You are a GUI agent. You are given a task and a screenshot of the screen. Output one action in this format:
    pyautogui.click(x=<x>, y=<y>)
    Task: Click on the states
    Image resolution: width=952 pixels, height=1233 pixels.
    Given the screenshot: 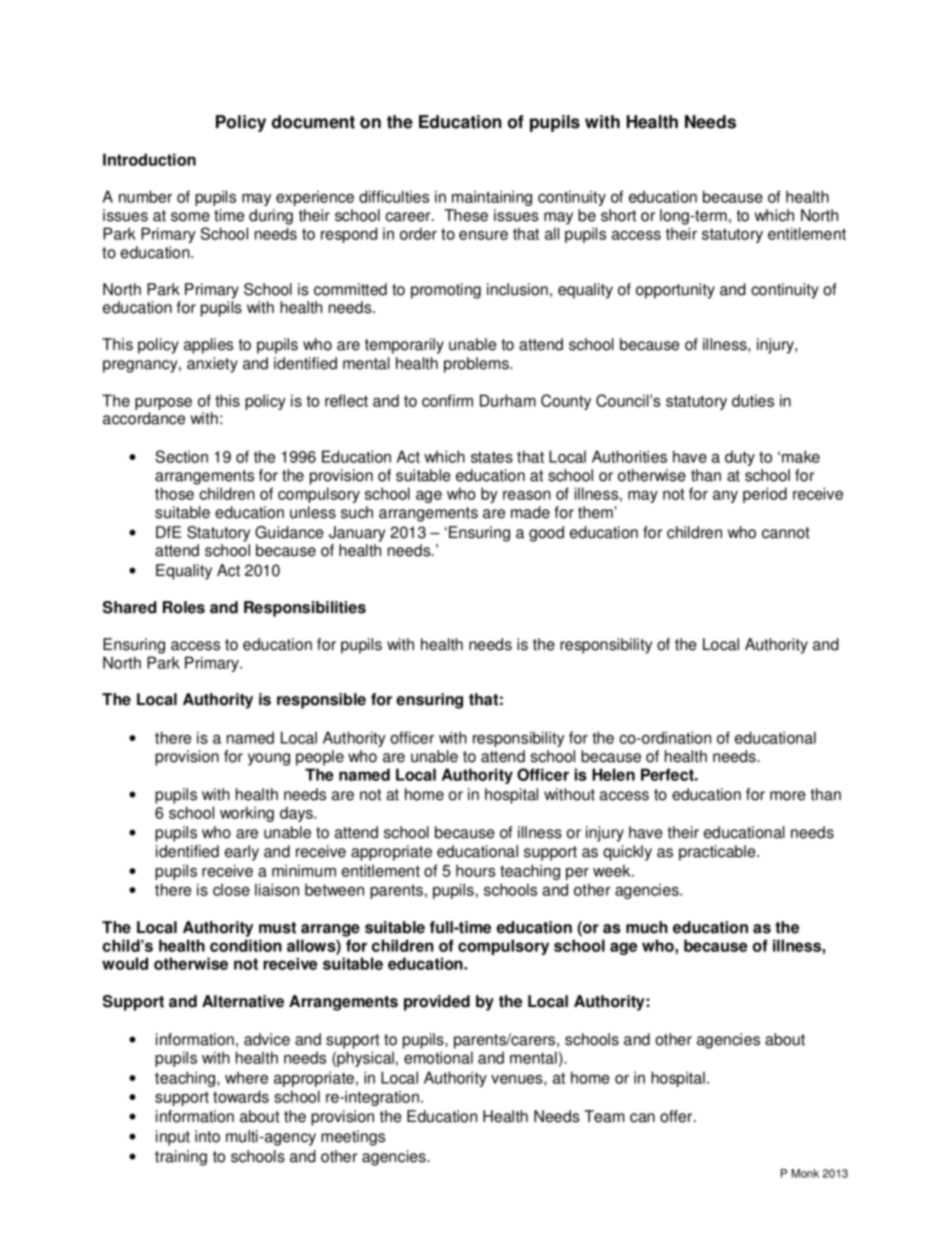 What is the action you would take?
    pyautogui.click(x=492, y=457)
